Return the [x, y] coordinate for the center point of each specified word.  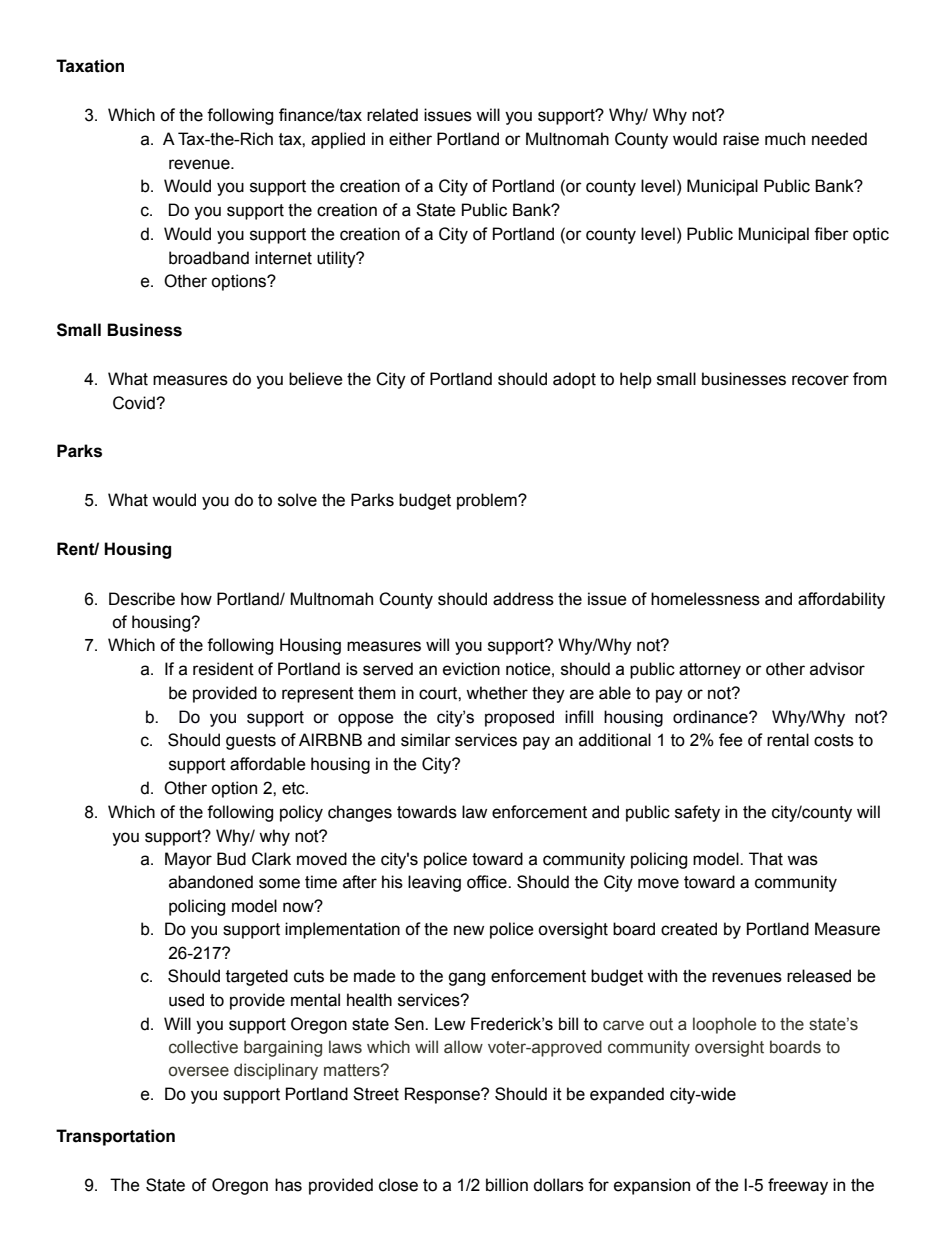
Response [443, 1095]
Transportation [115, 1137]
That [766, 859]
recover [820, 380]
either [410, 139]
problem [488, 501]
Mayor [188, 860]
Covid [135, 403]
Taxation [90, 66]
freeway [798, 1186]
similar [426, 740]
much [785, 139]
